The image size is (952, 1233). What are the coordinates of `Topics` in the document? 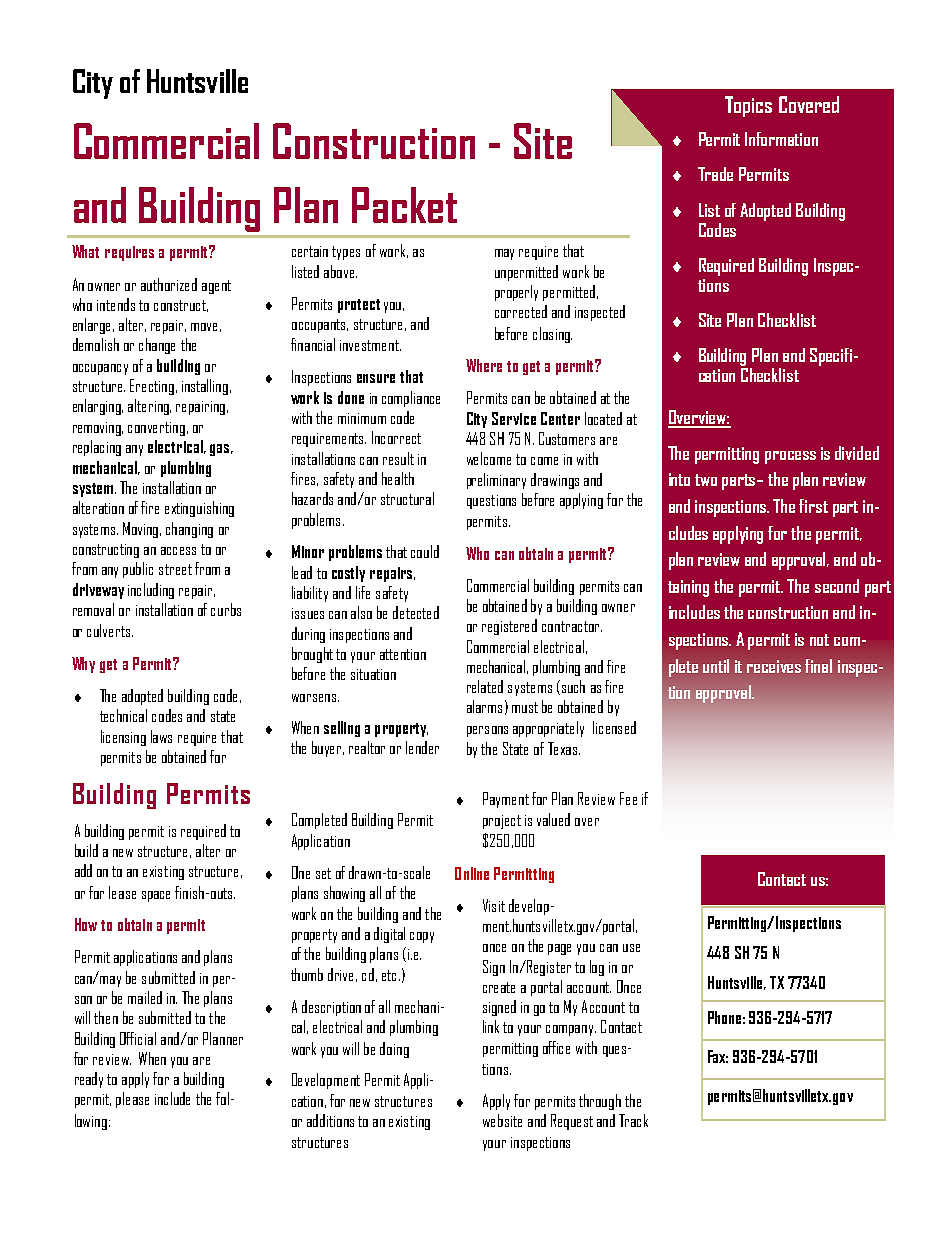 It's located at (748, 106).
